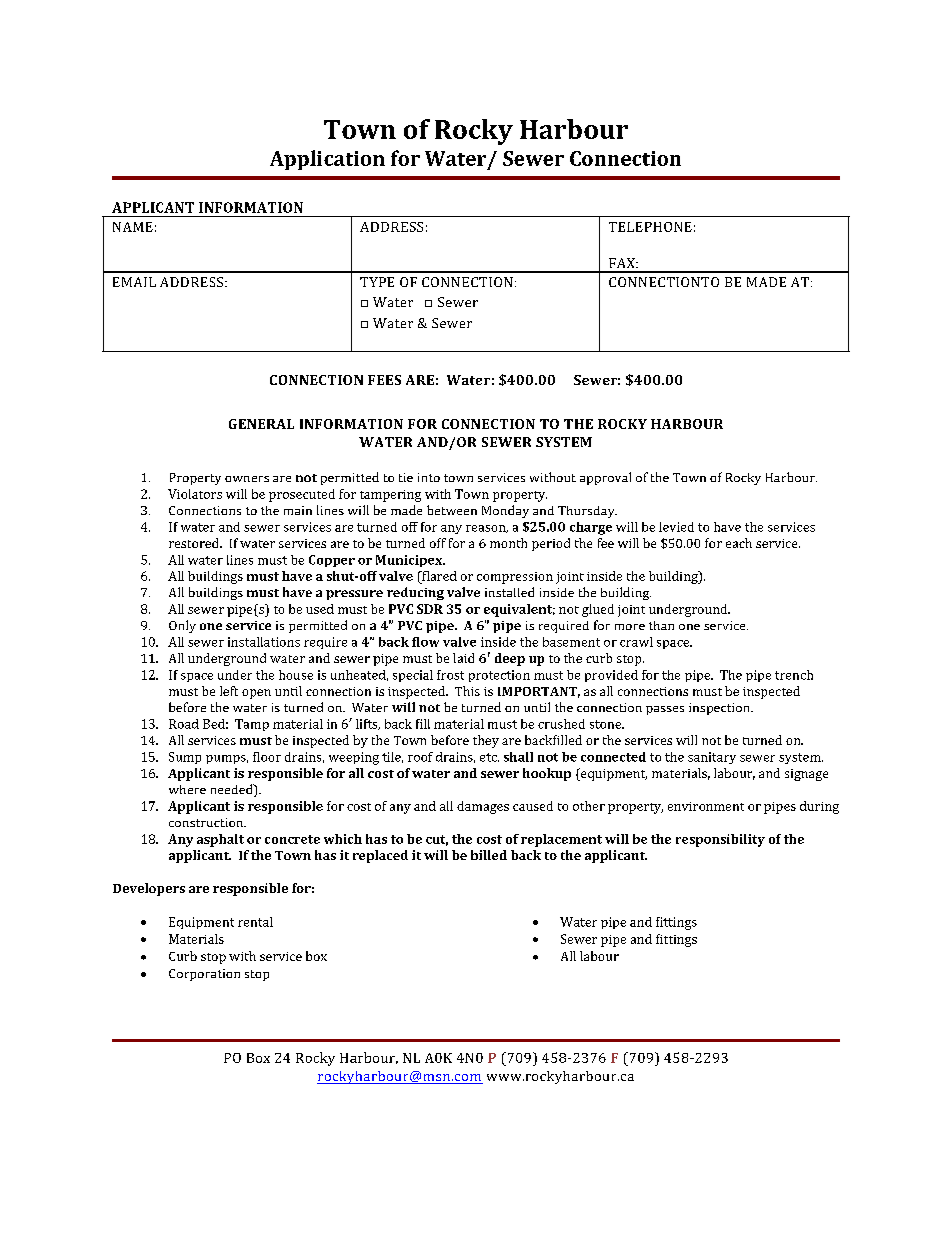 The width and height of the screenshot is (952, 1233). I want to click on Corporation, so click(204, 975).
